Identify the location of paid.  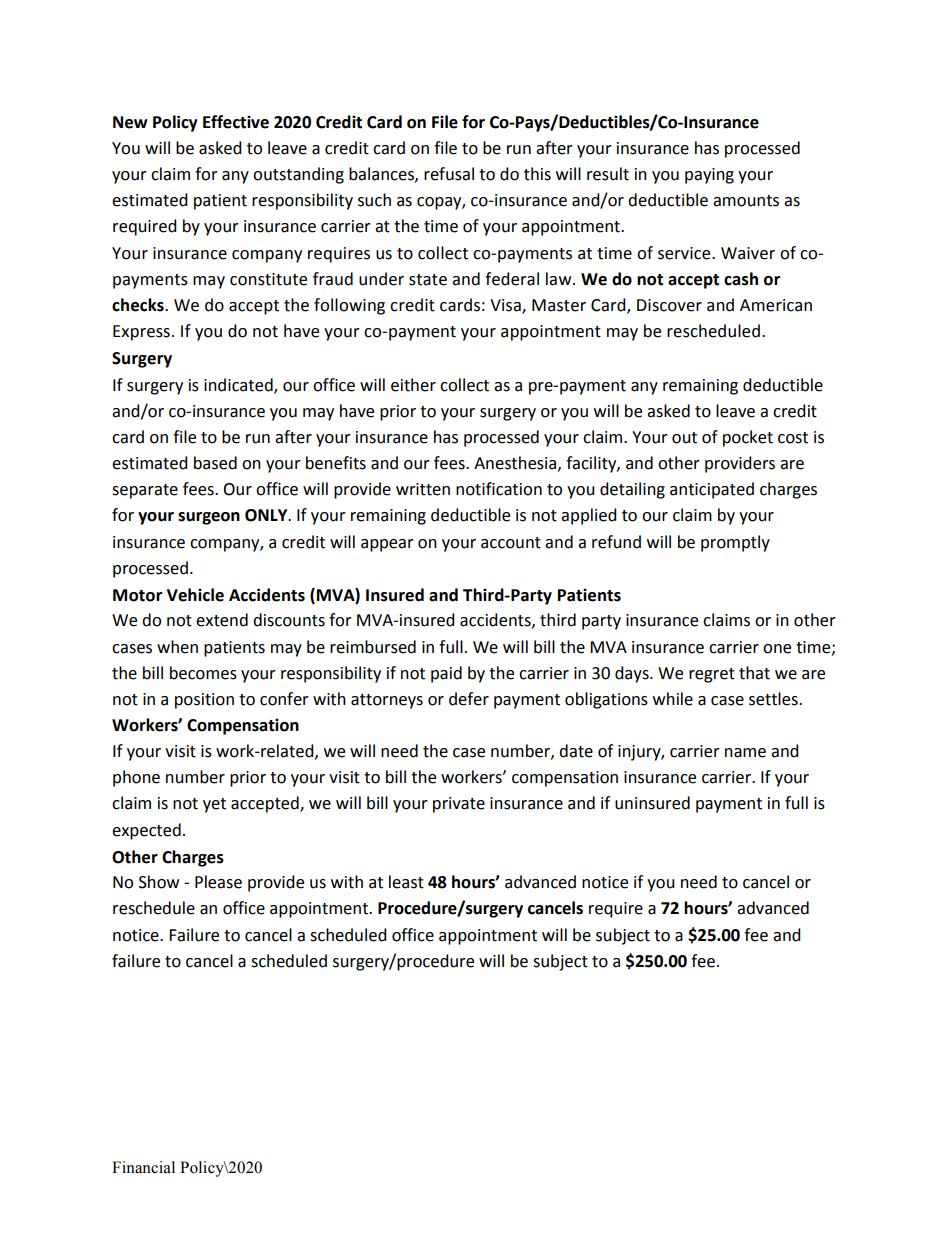
(446, 674).
